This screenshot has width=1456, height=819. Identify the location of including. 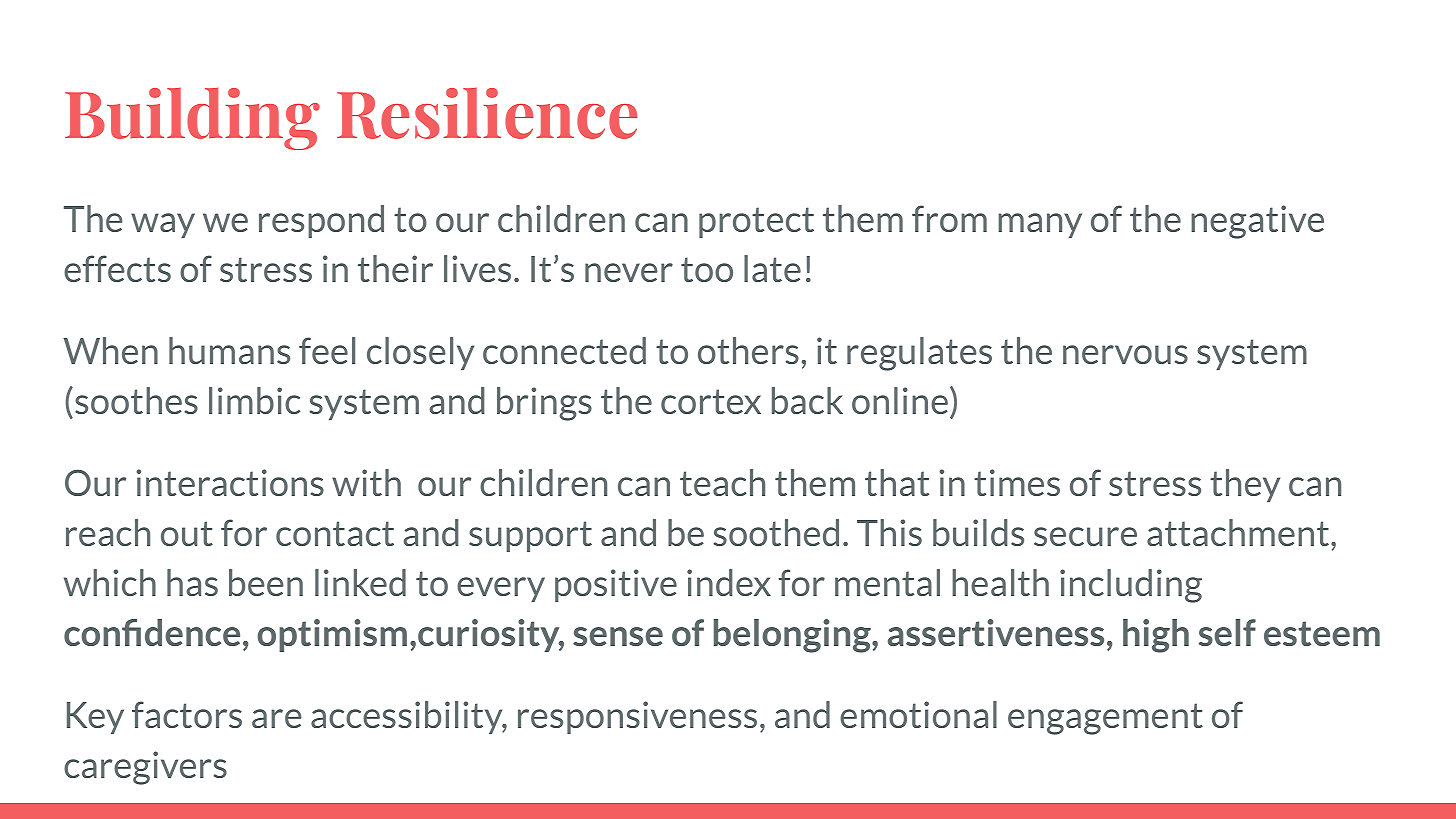
(1131, 586).
